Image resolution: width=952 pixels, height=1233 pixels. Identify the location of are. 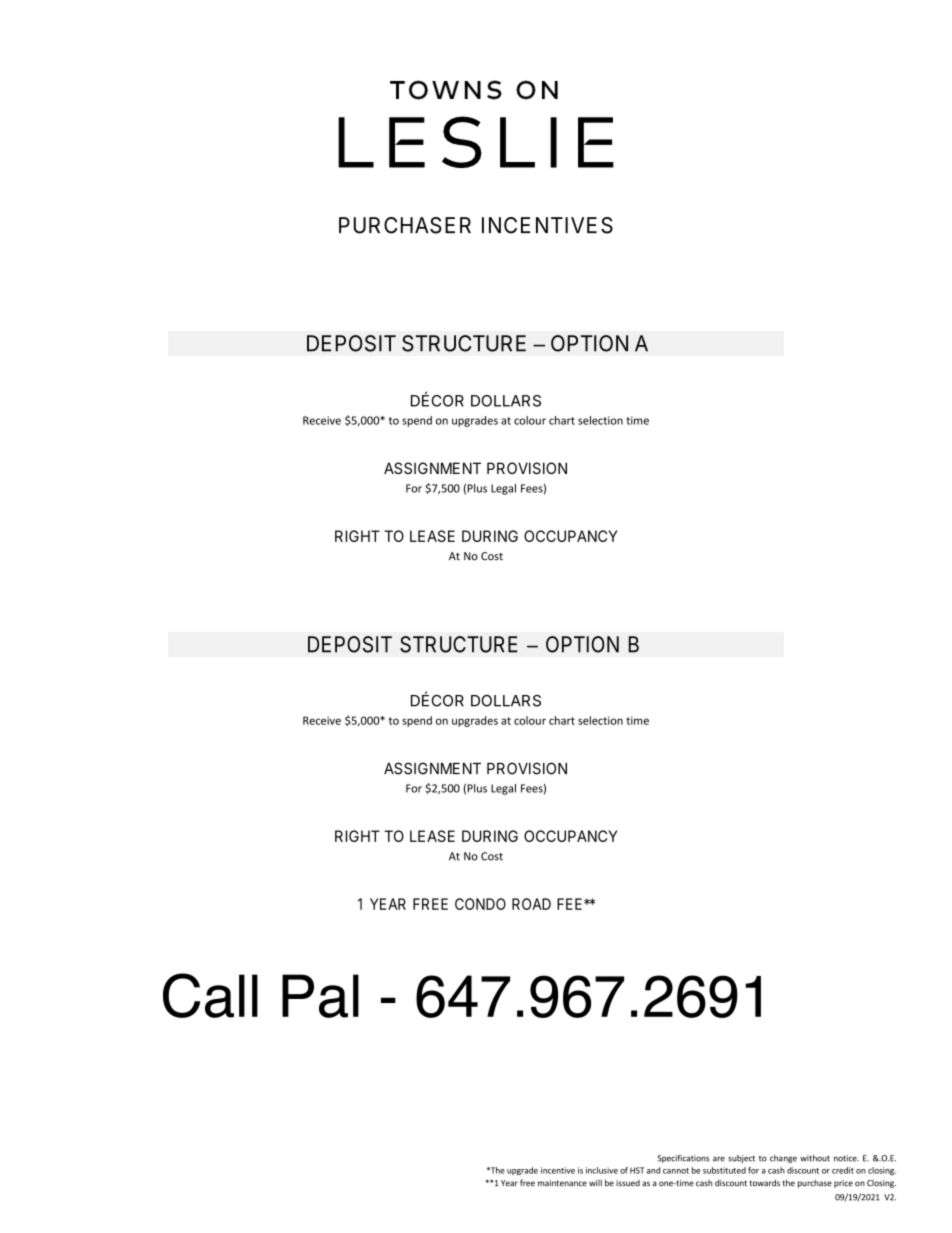
(719, 1159).
